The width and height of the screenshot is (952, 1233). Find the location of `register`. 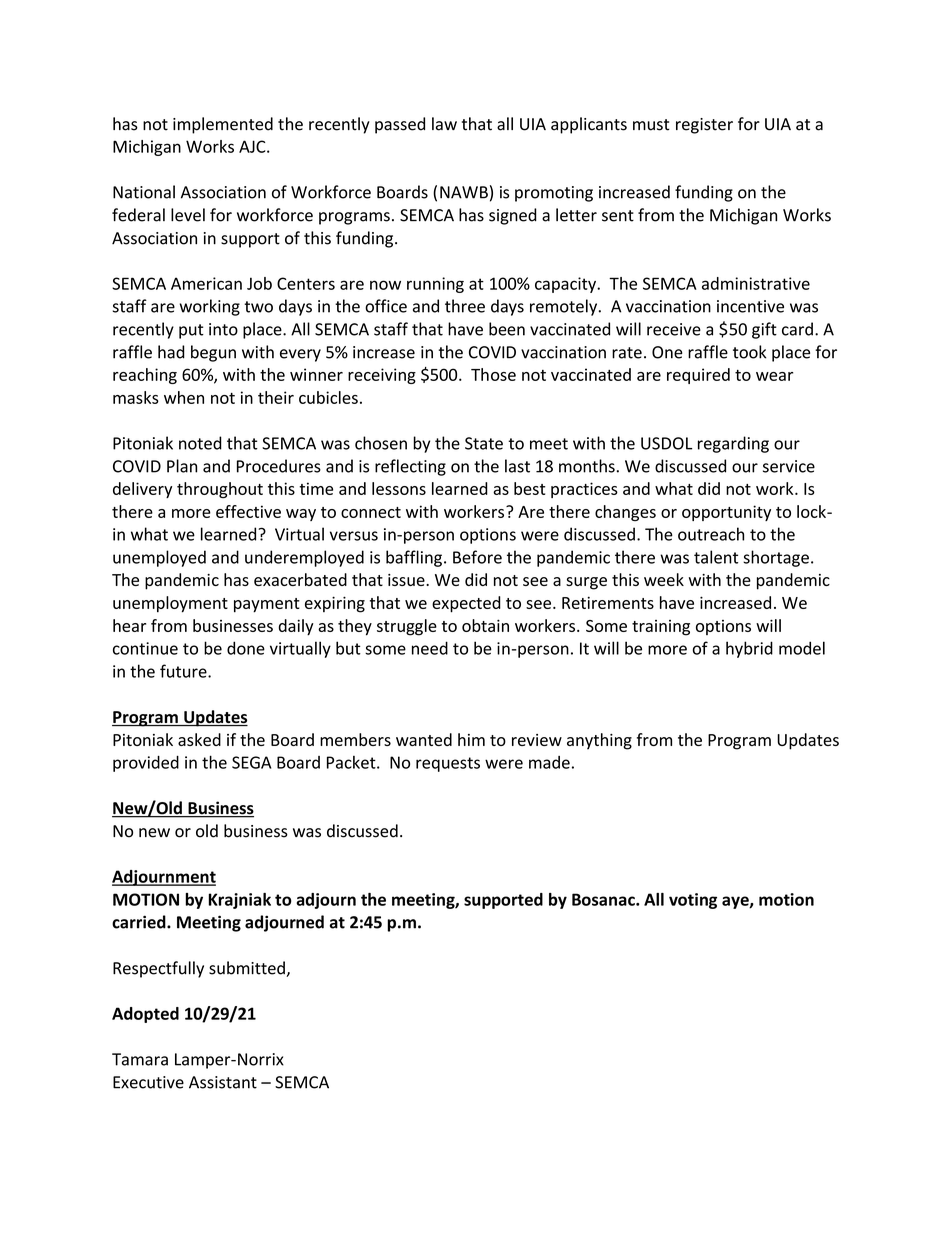

register is located at coordinates (704, 126).
